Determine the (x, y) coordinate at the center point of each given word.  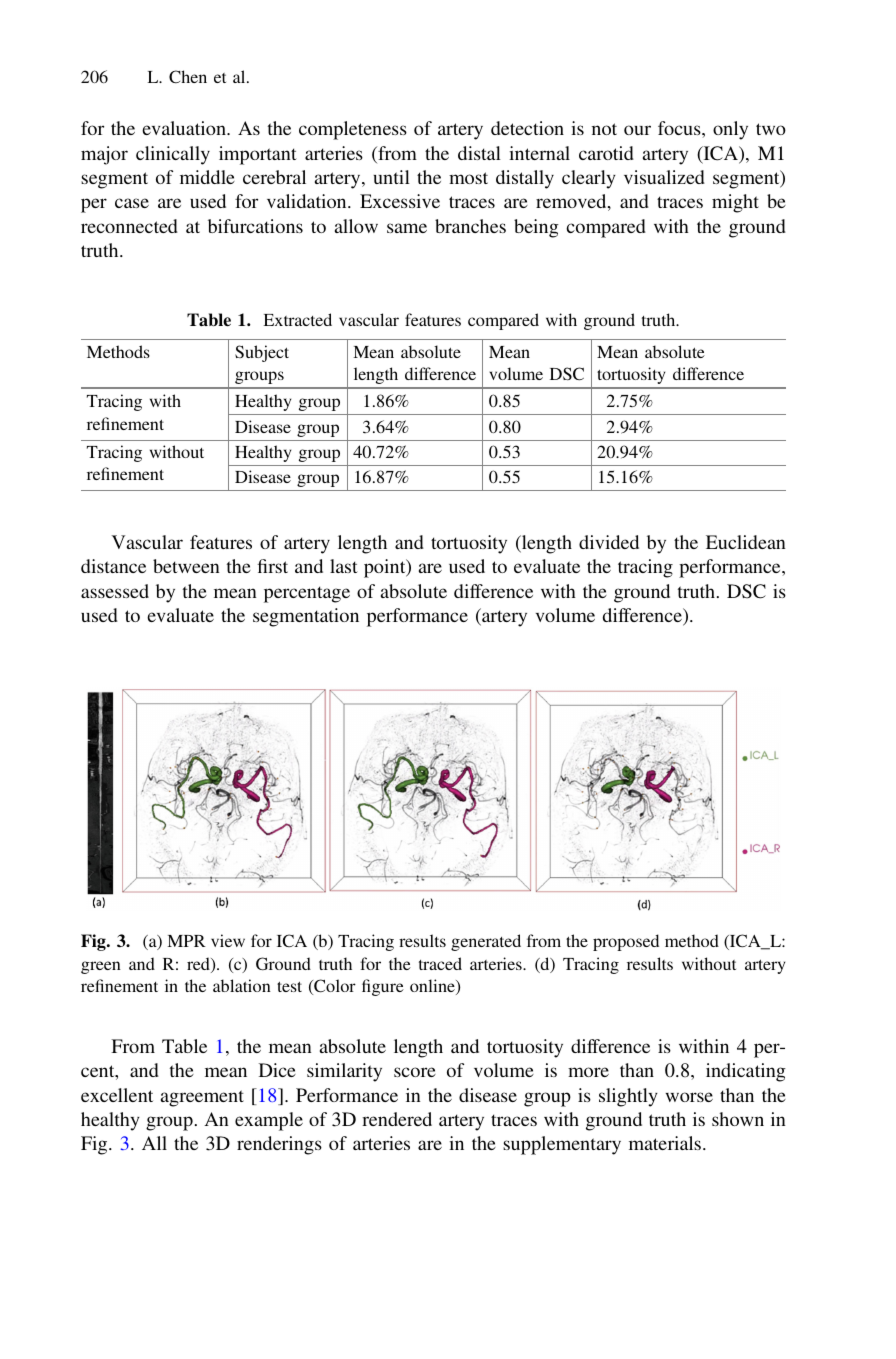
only (730, 130)
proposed (626, 942)
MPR (186, 941)
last (344, 566)
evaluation (185, 128)
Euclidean (745, 542)
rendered (397, 1119)
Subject (262, 353)
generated (486, 942)
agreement (202, 1098)
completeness (353, 130)
